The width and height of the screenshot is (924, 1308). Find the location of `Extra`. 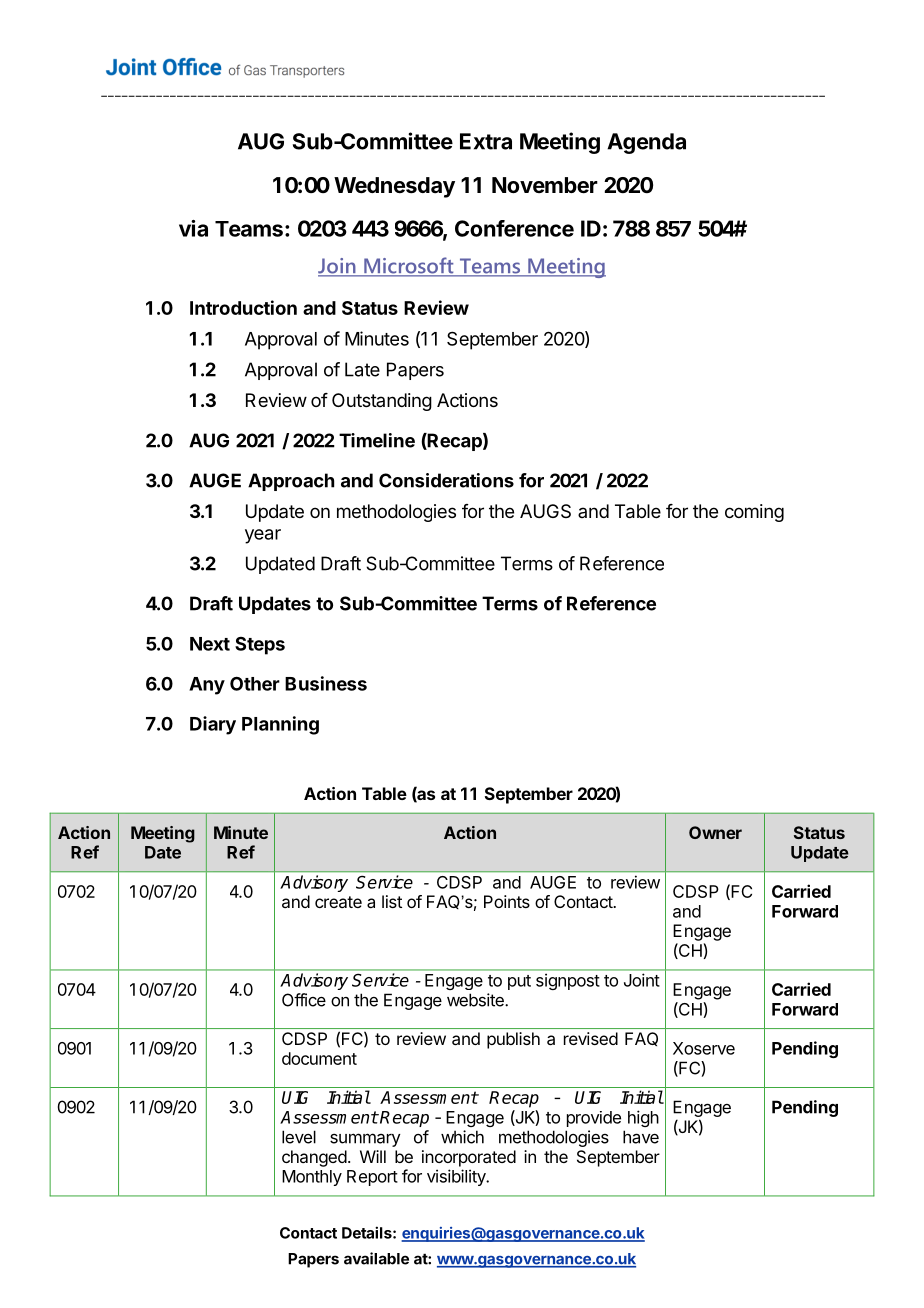

Extra is located at coordinates (486, 141).
